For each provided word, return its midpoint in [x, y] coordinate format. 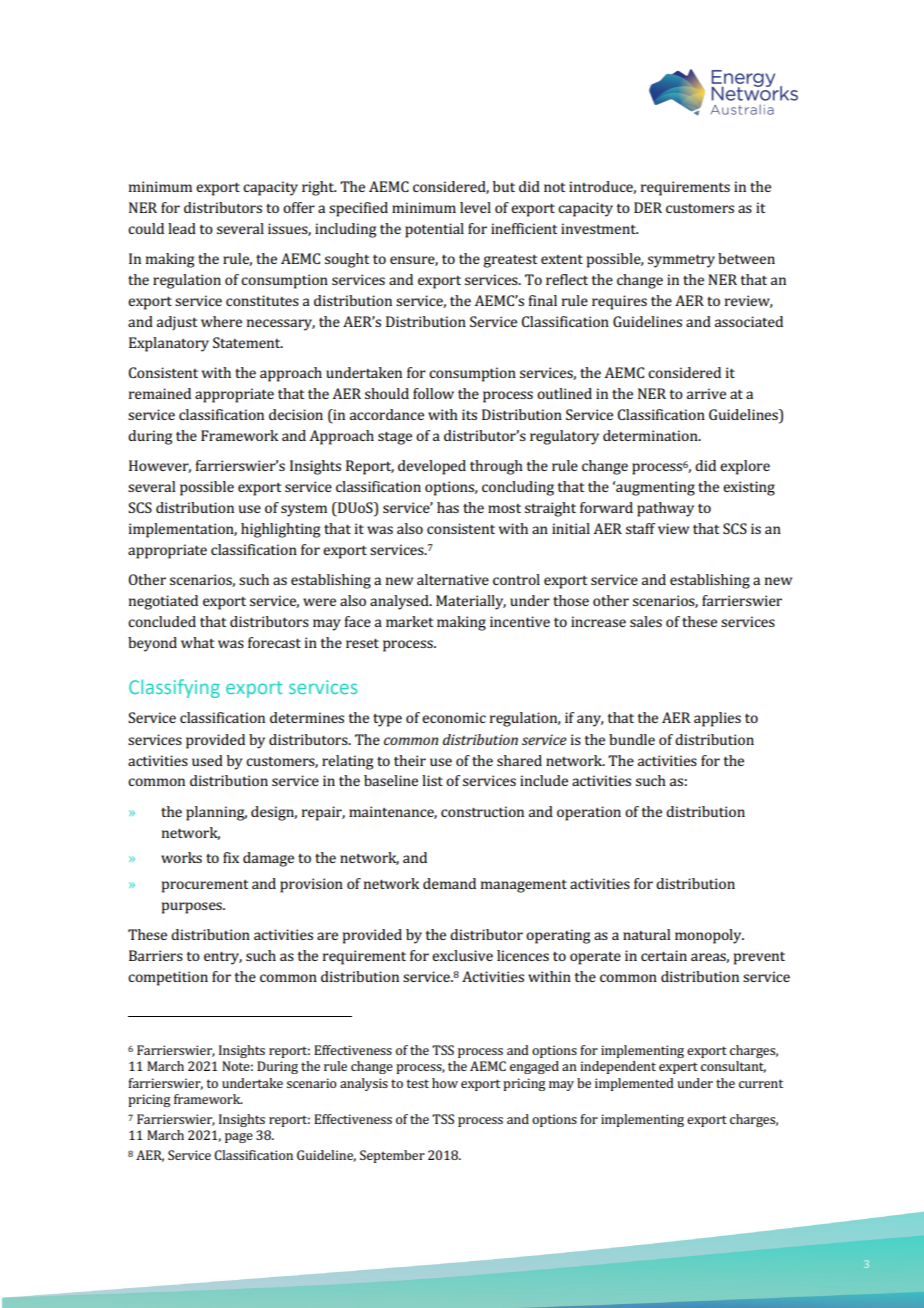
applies [717, 719]
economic [454, 717]
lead [182, 228]
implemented [634, 1084]
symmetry [681, 261]
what [197, 642]
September [392, 1156]
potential [434, 230]
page [239, 1138]
